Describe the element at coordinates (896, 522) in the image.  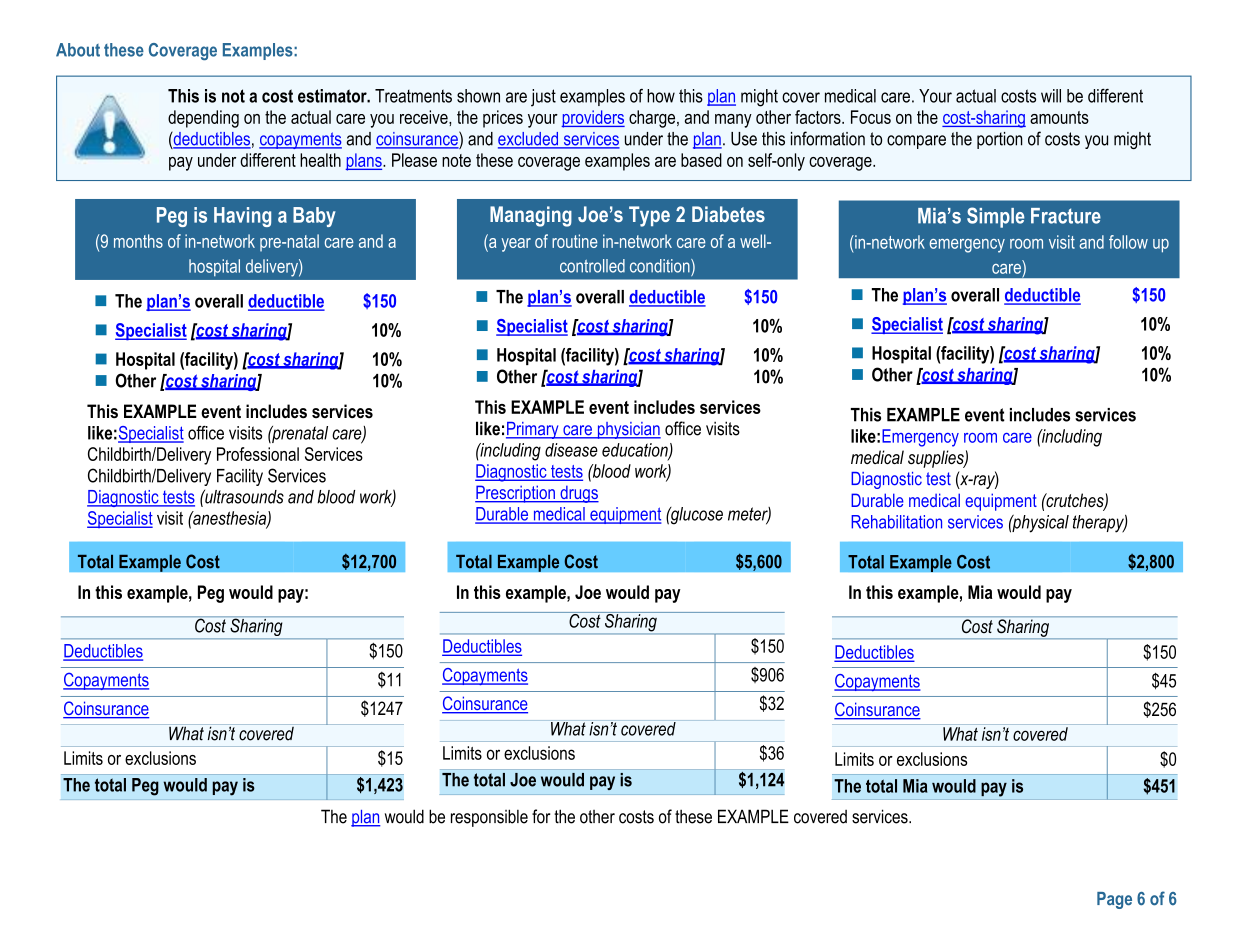
I see `Rehabilitation` at that location.
